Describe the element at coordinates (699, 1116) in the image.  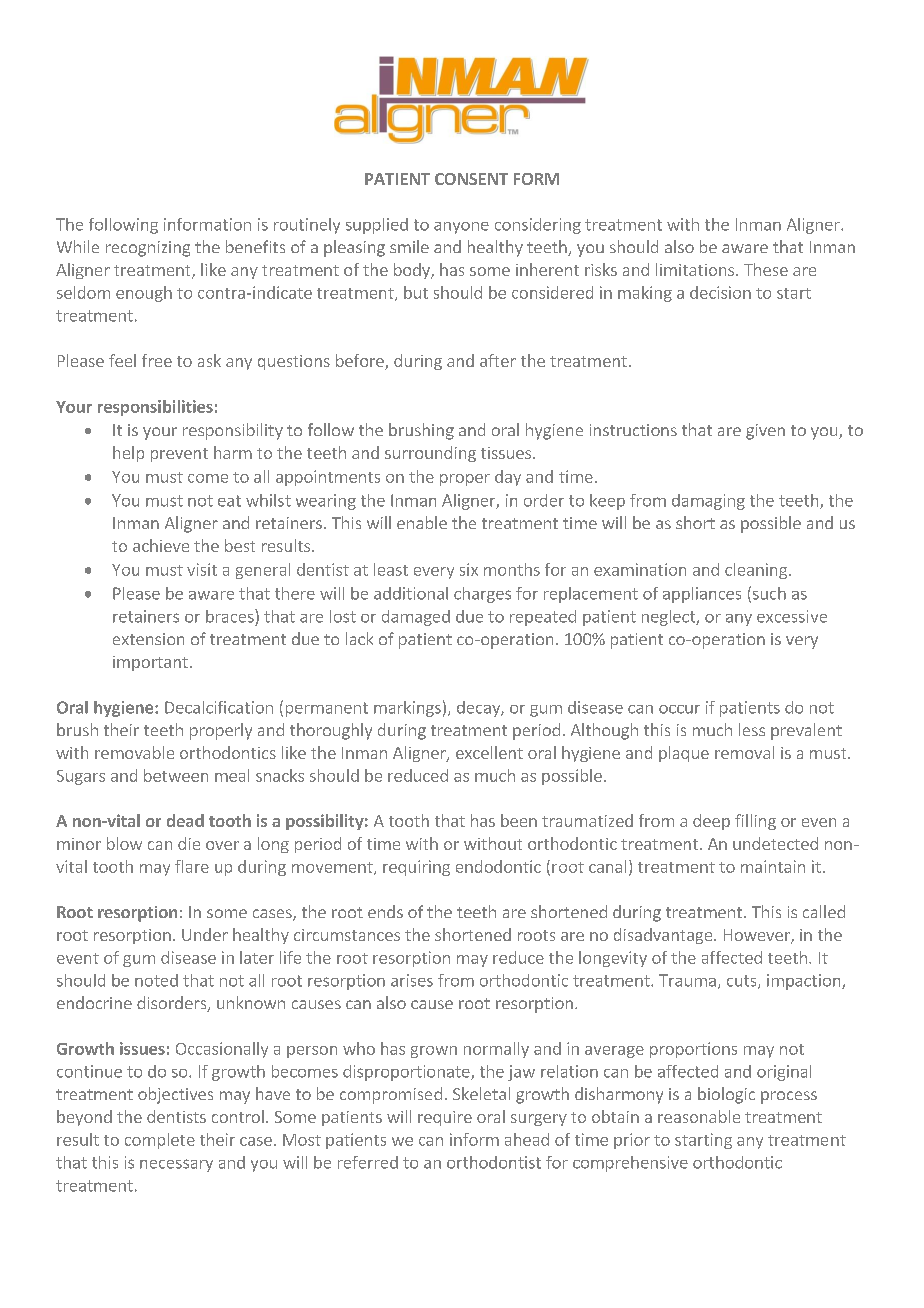
I see `reasonable` at that location.
